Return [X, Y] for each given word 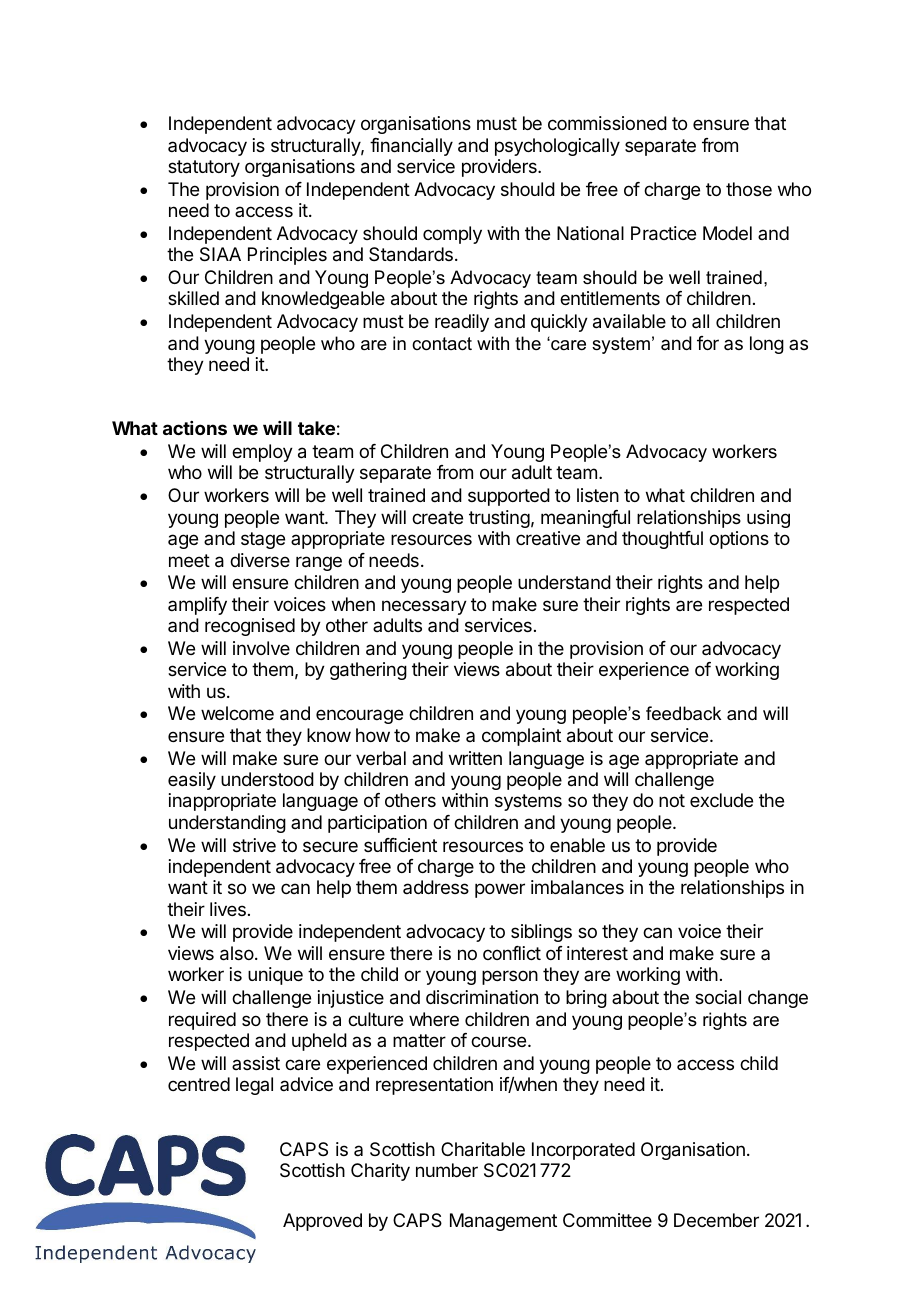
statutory [204, 168]
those [749, 189]
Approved [322, 1222]
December [716, 1220]
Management [503, 1222]
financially [411, 147]
